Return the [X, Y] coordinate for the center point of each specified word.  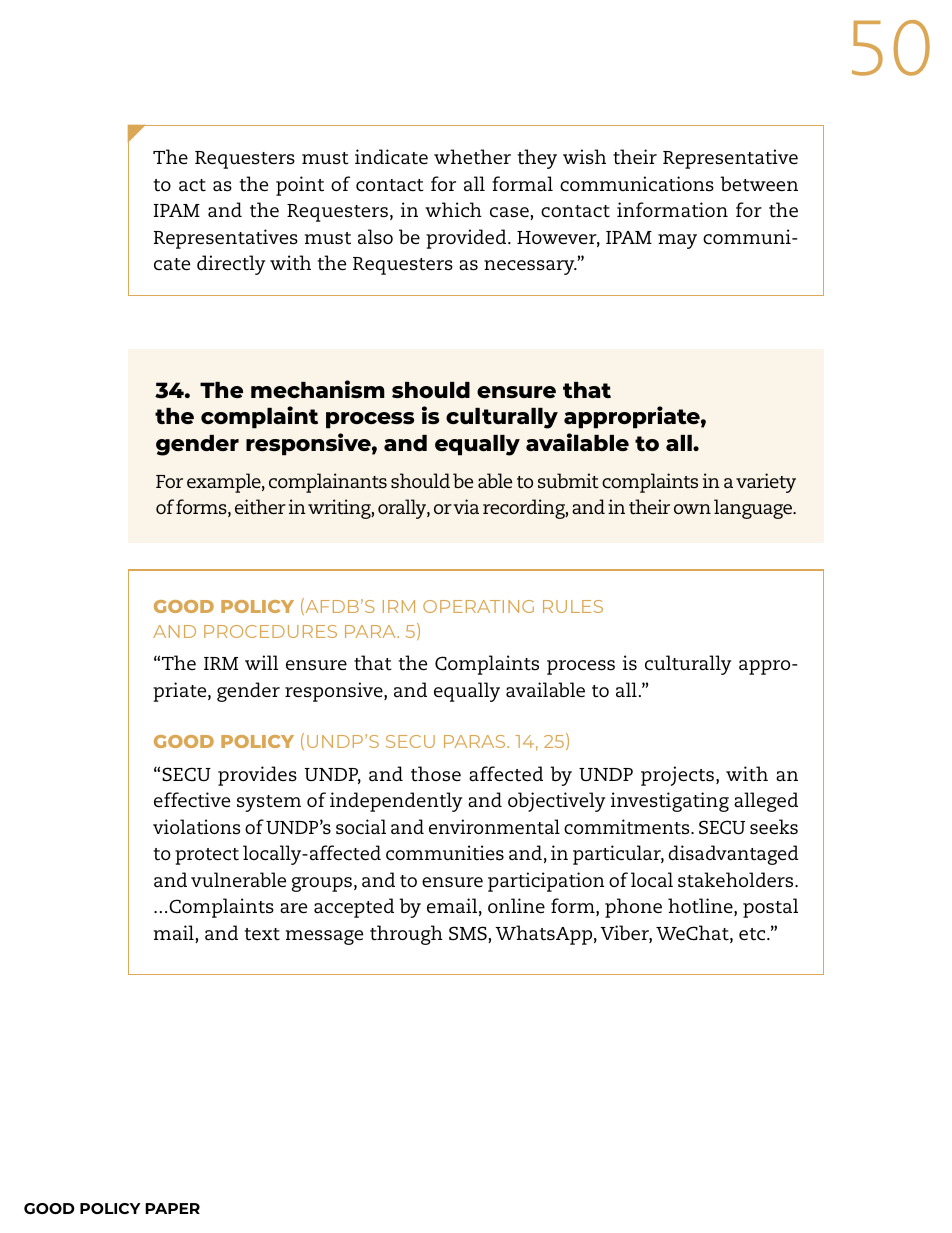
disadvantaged [733, 855]
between [759, 184]
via [466, 506]
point [300, 186]
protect [207, 856]
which [453, 210]
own [692, 509]
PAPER [172, 1208]
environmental [494, 827]
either [260, 507]
